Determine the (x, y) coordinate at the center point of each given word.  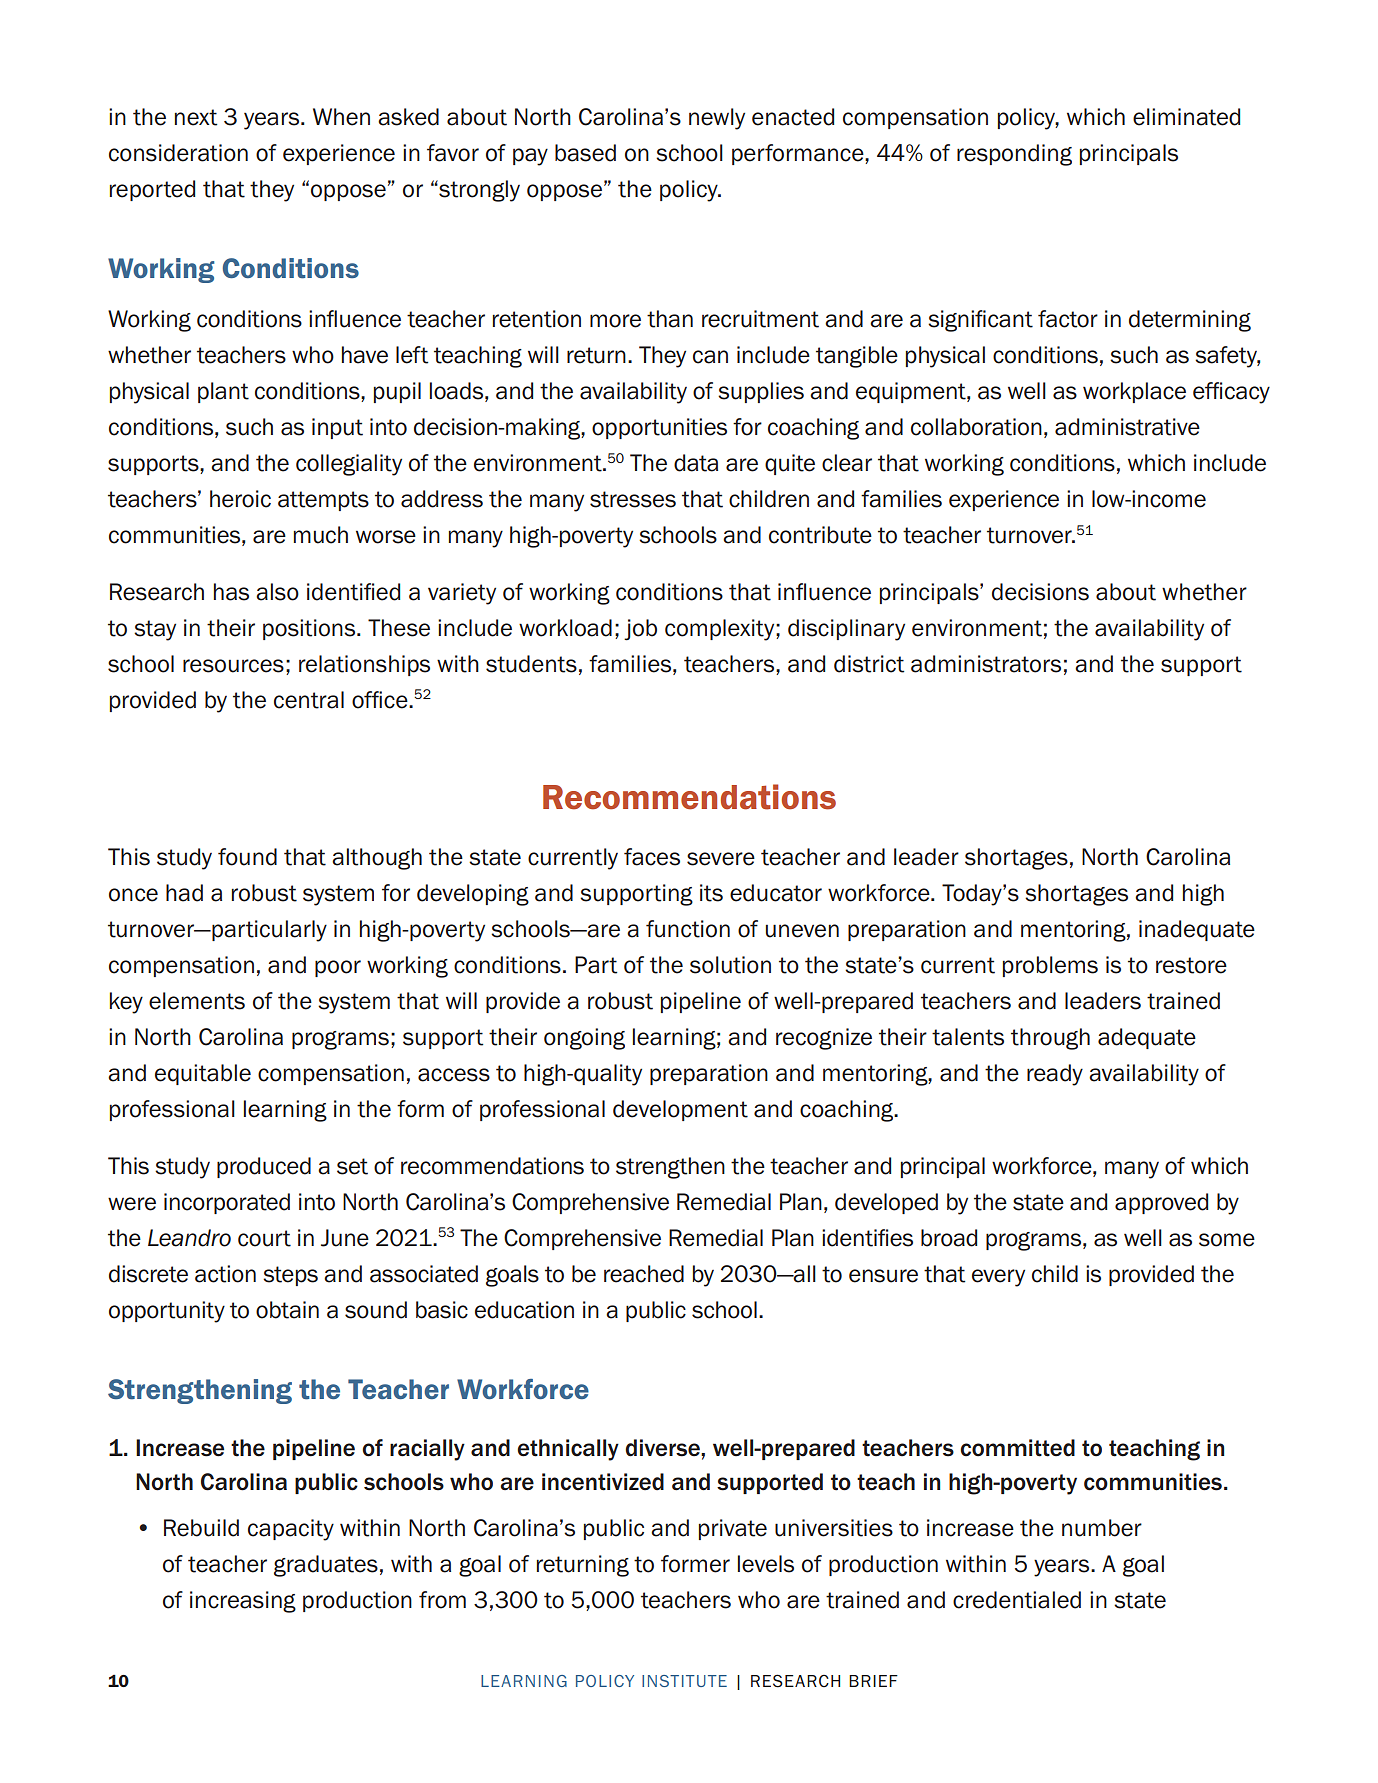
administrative (1127, 427)
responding (1014, 155)
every (998, 1278)
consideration (178, 153)
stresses (633, 499)
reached (644, 1274)
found (247, 857)
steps (290, 1276)
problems (1050, 966)
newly (717, 119)
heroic (240, 499)
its (711, 893)
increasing (243, 1602)
